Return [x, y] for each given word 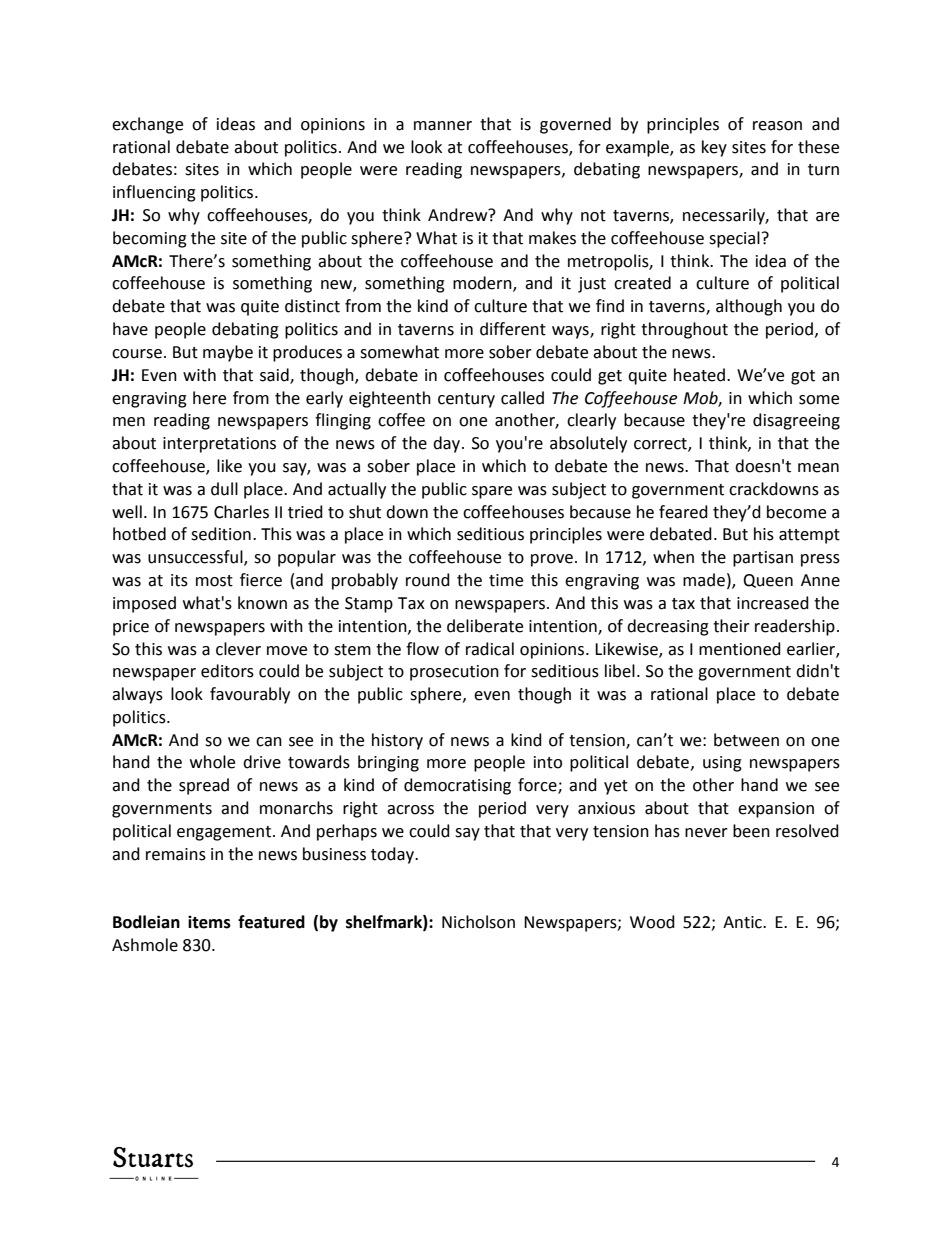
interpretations [219, 445]
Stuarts [153, 1157]
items [209, 922]
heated [699, 375]
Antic [743, 922]
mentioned [740, 649]
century [466, 400]
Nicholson [478, 922]
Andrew [459, 215]
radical [490, 649]
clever [238, 649]
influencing [154, 193]
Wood [652, 922]
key [714, 148]
